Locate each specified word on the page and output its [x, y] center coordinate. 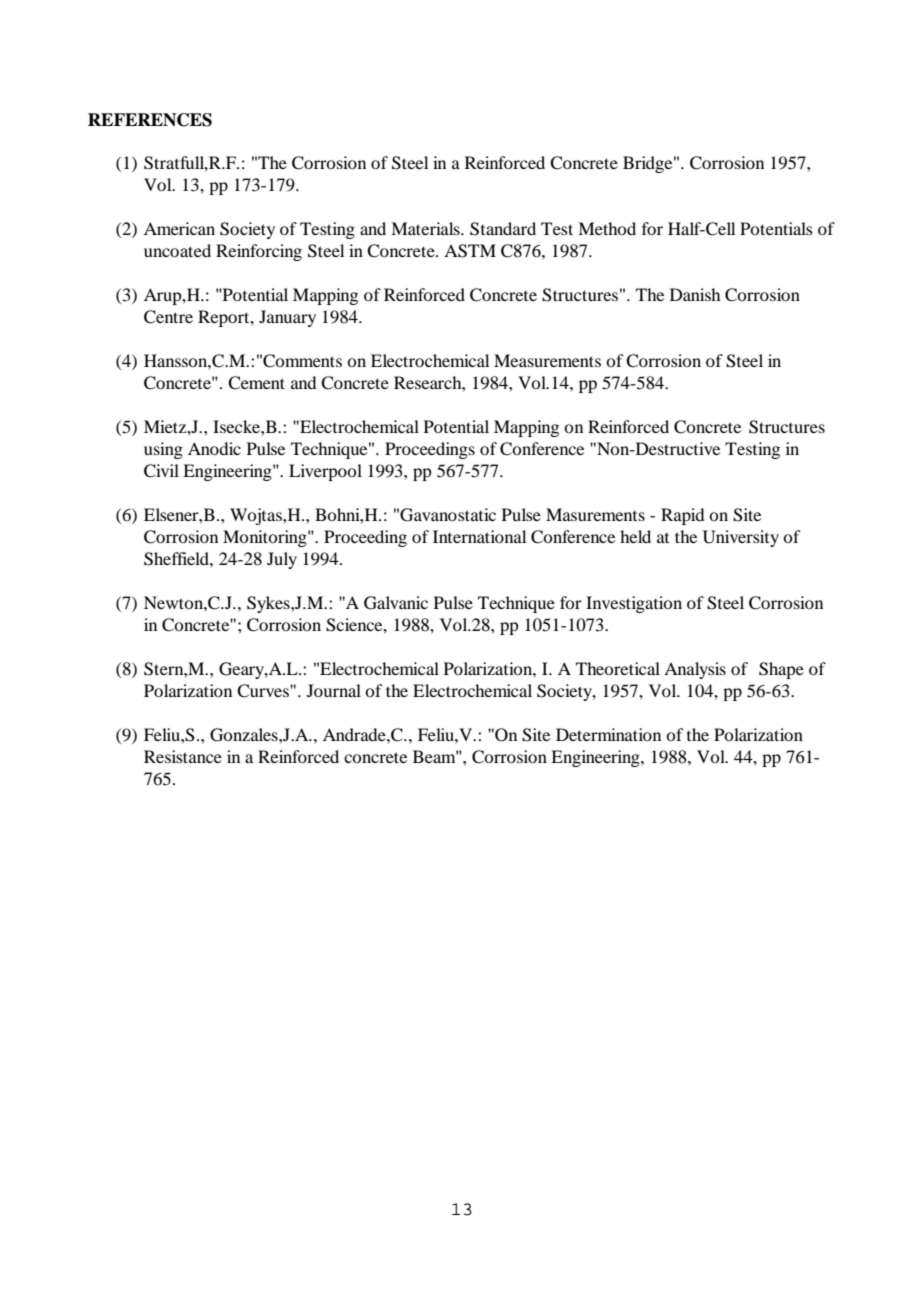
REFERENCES [150, 120]
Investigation [634, 604]
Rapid [682, 516]
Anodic [214, 448]
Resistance [183, 756]
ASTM [470, 251]
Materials [426, 228]
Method [607, 228]
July [282, 560]
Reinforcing [259, 252]
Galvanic [396, 603]
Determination [608, 734]
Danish [695, 294]
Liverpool [325, 472]
